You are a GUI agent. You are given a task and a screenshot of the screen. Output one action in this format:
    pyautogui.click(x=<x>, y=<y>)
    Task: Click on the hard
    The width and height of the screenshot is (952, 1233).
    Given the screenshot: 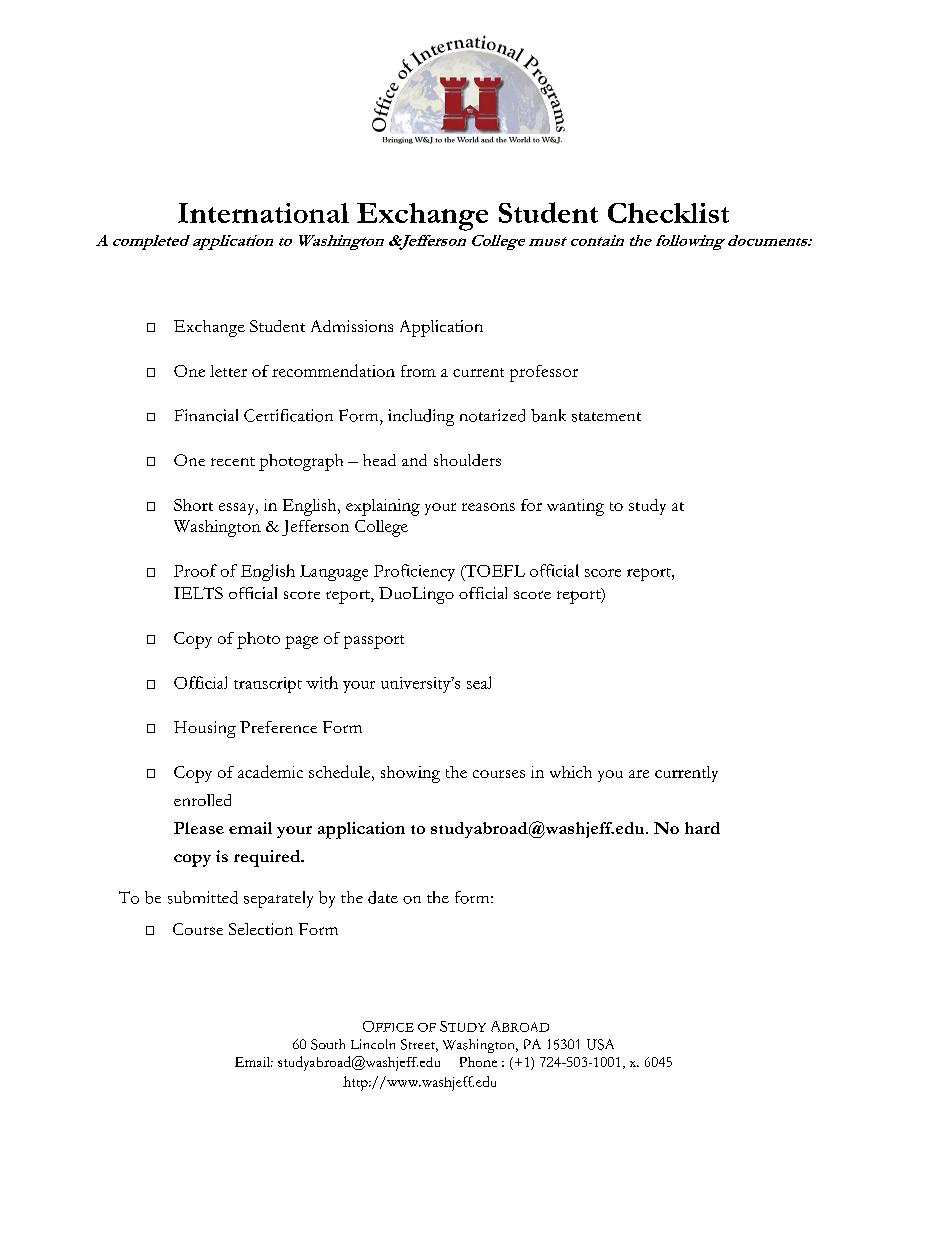 What is the action you would take?
    pyautogui.click(x=702, y=828)
